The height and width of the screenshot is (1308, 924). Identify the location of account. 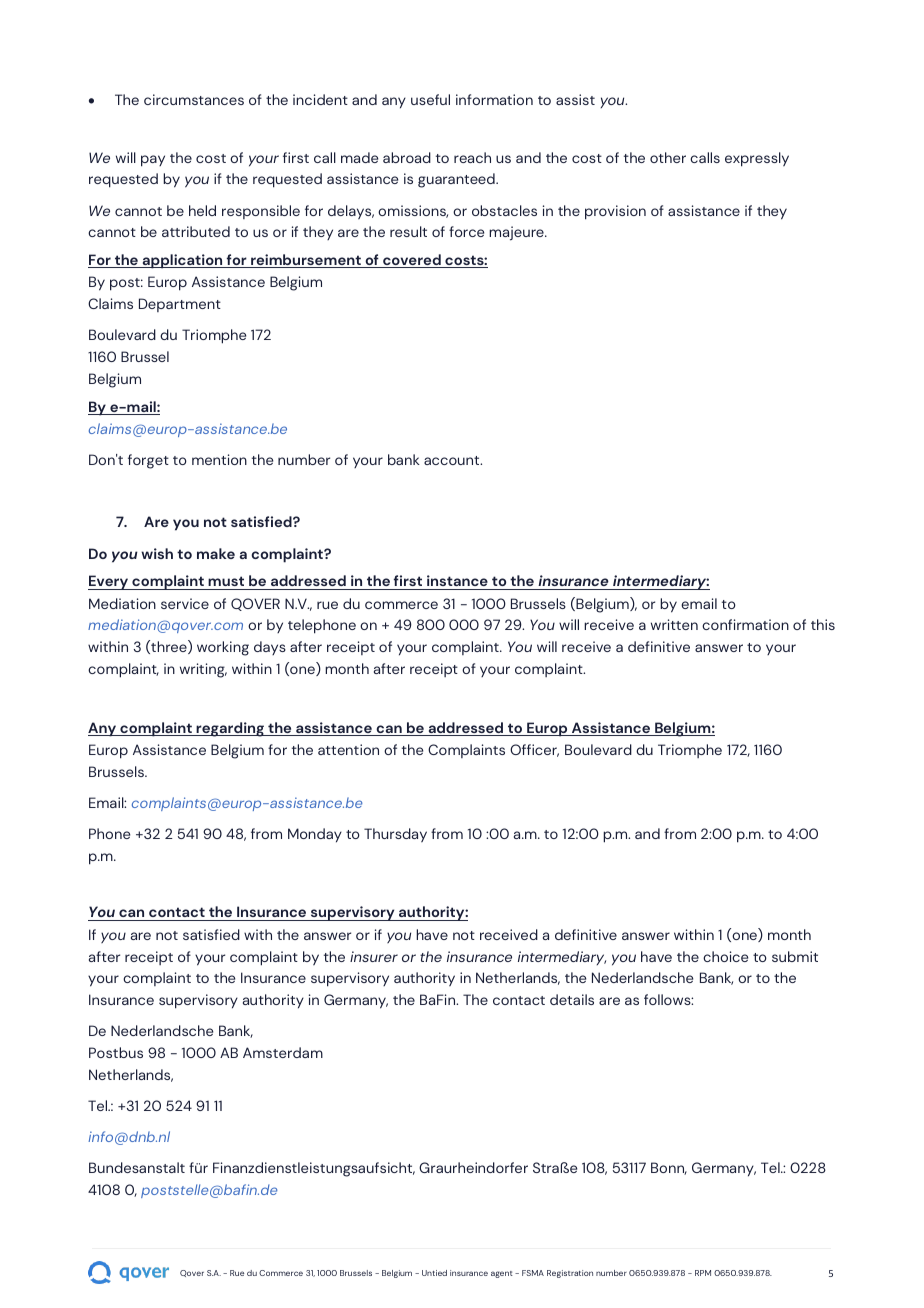
(453, 460).
